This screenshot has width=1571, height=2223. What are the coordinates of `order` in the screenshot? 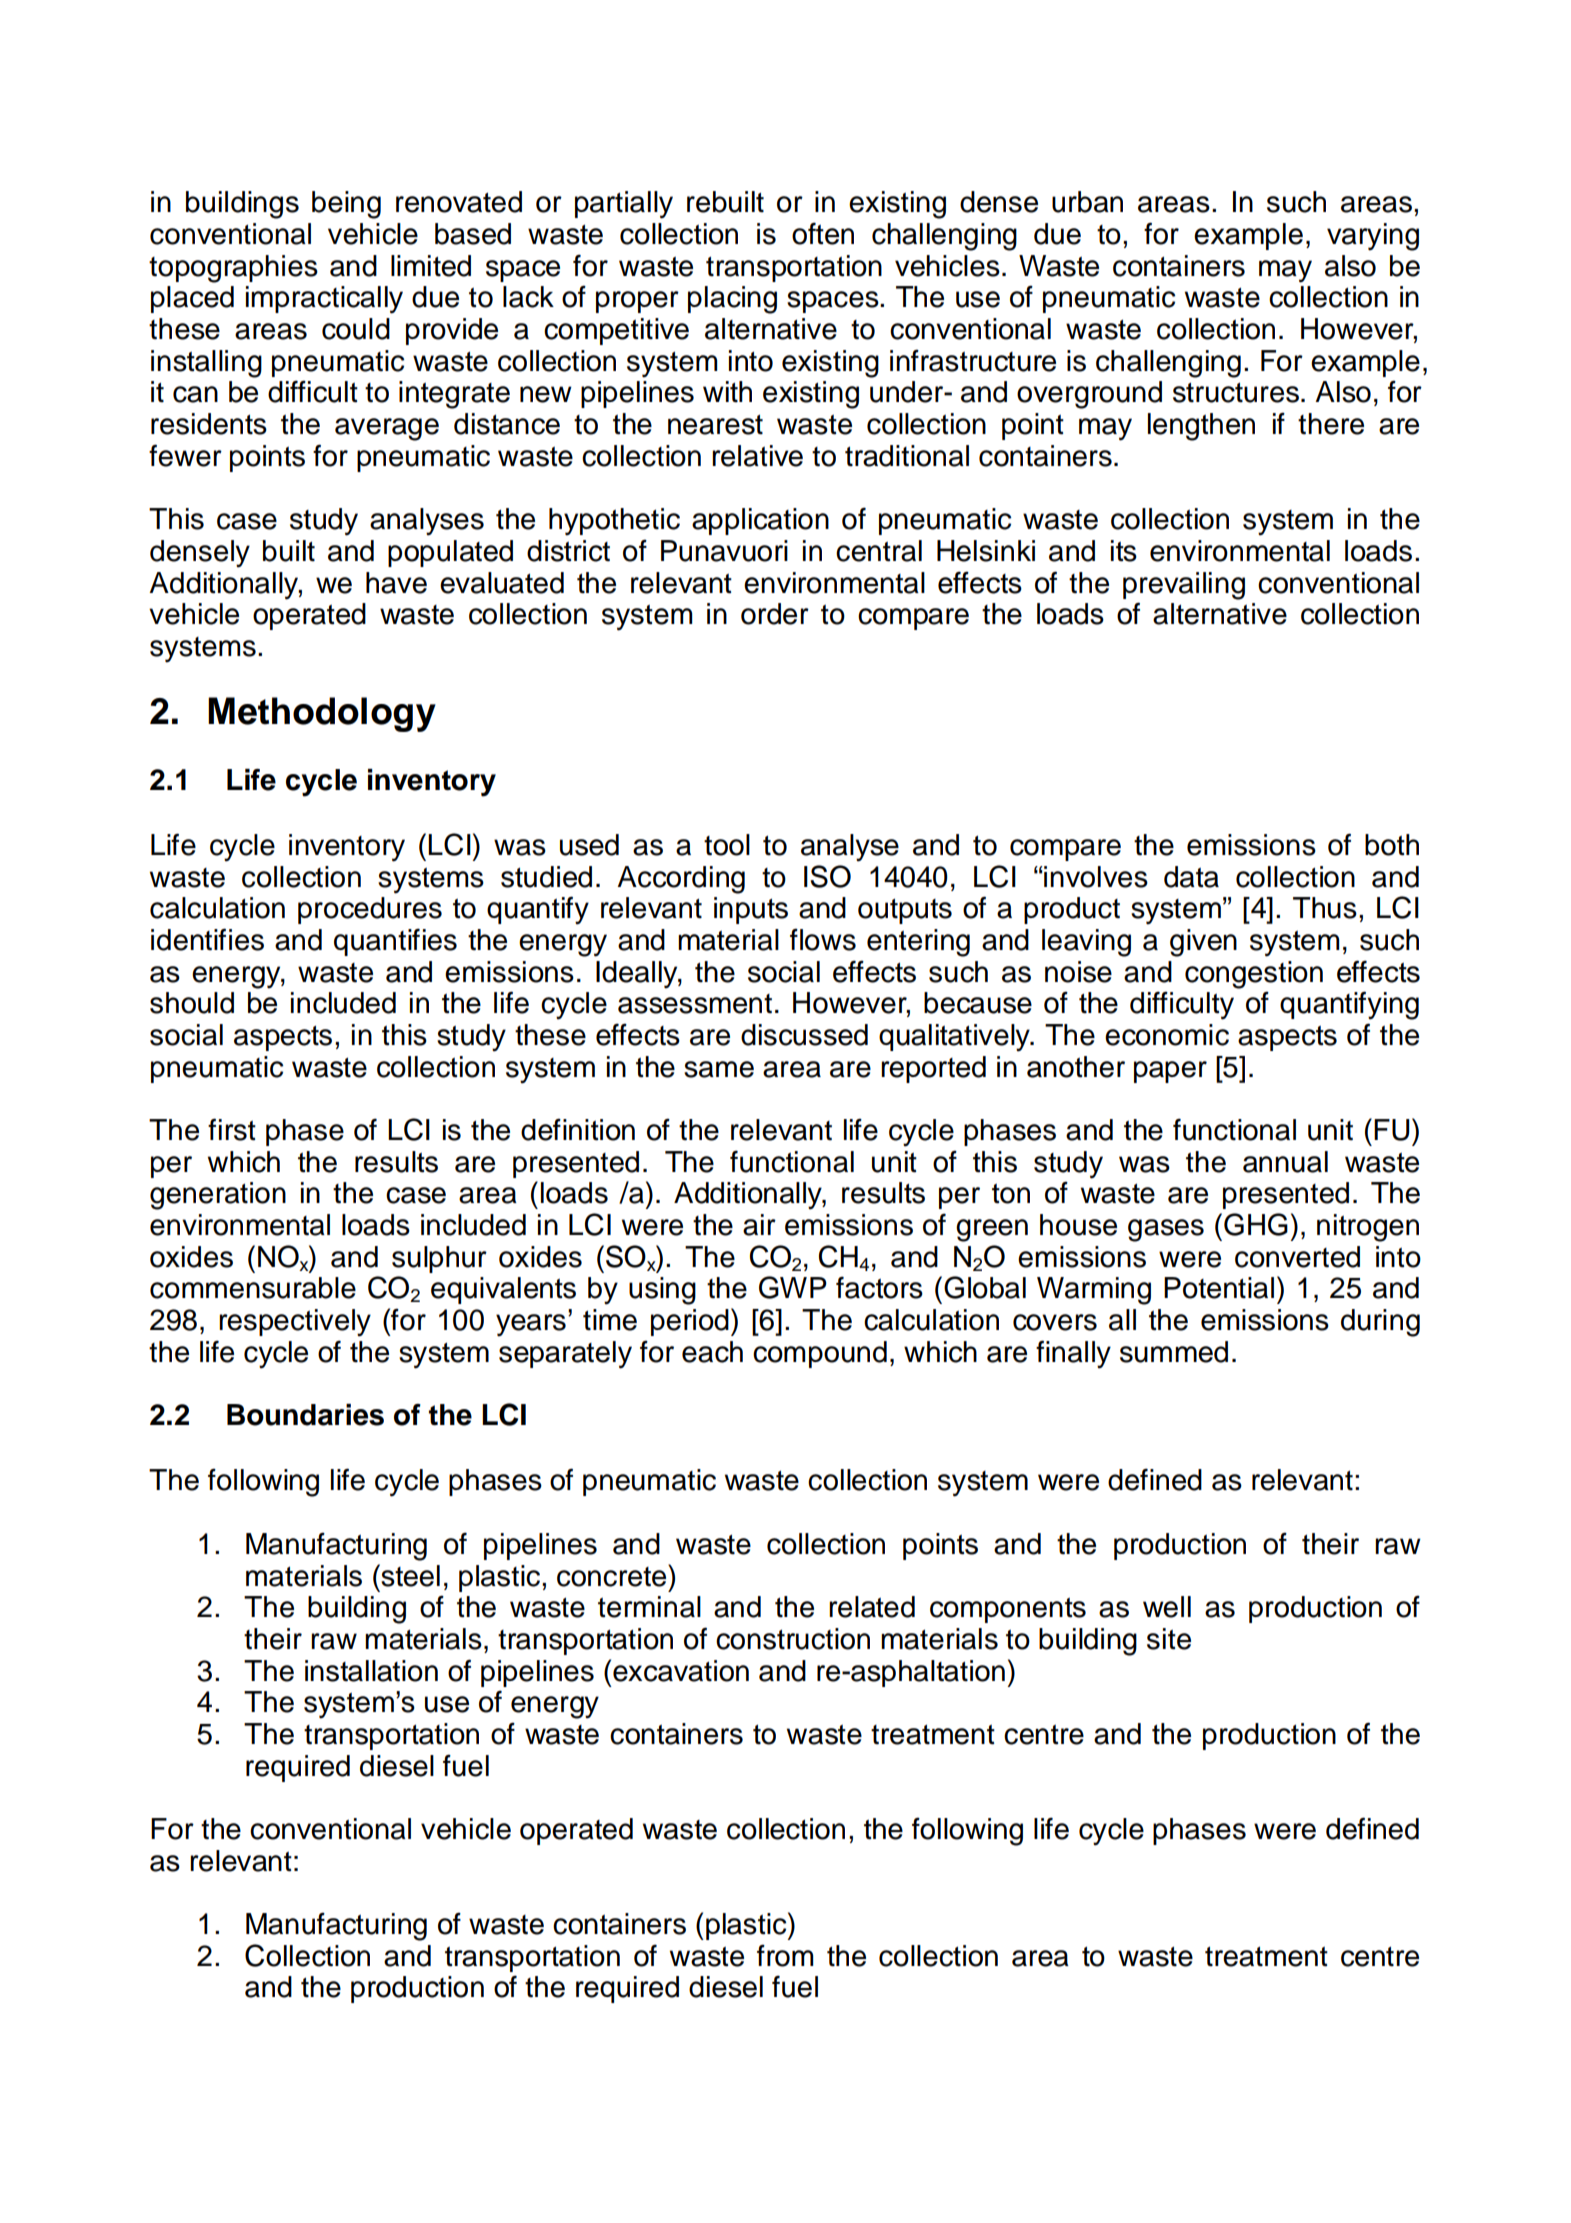 It's located at (775, 614).
